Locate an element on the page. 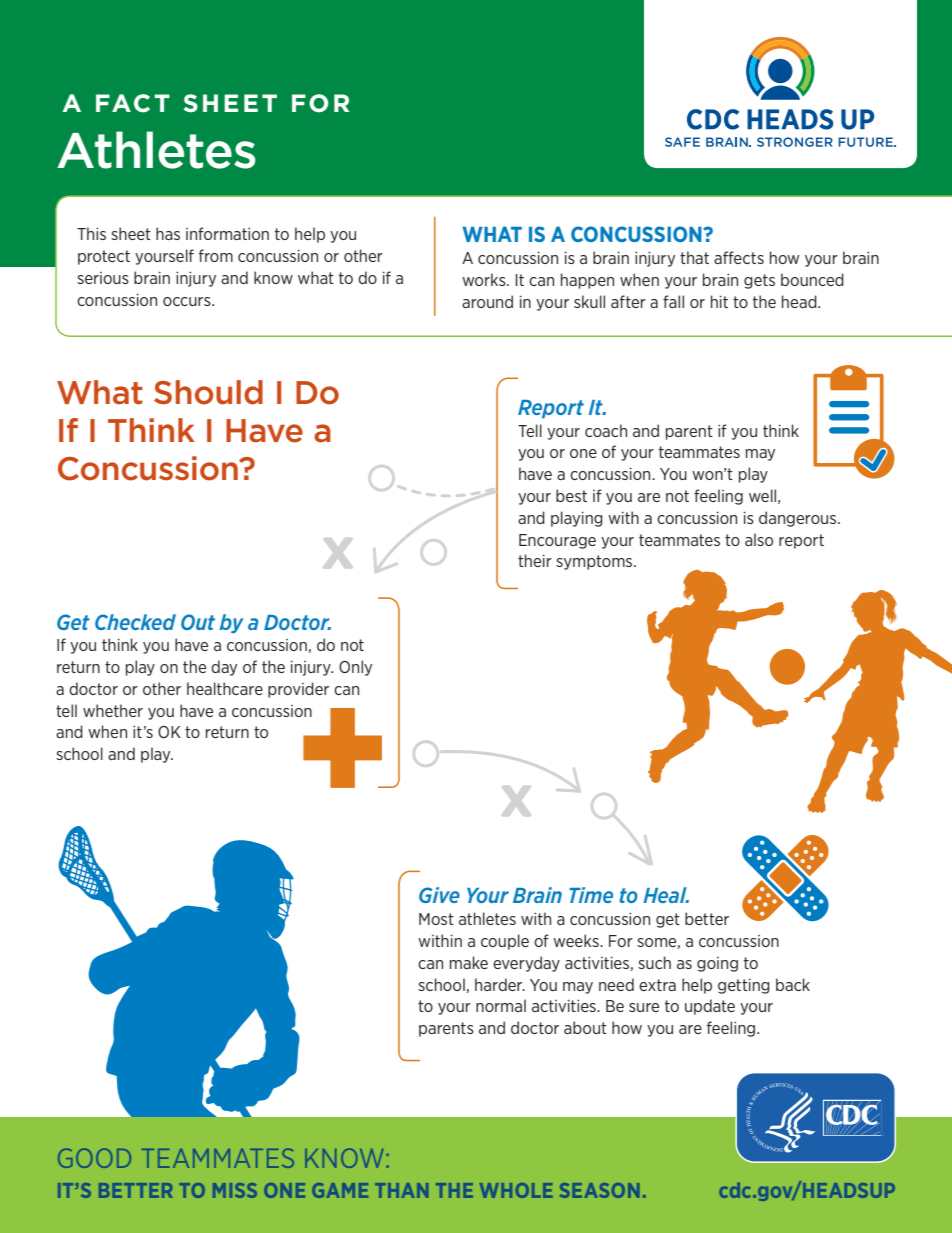 This image has width=952, height=1233. works is located at coordinates (485, 279).
